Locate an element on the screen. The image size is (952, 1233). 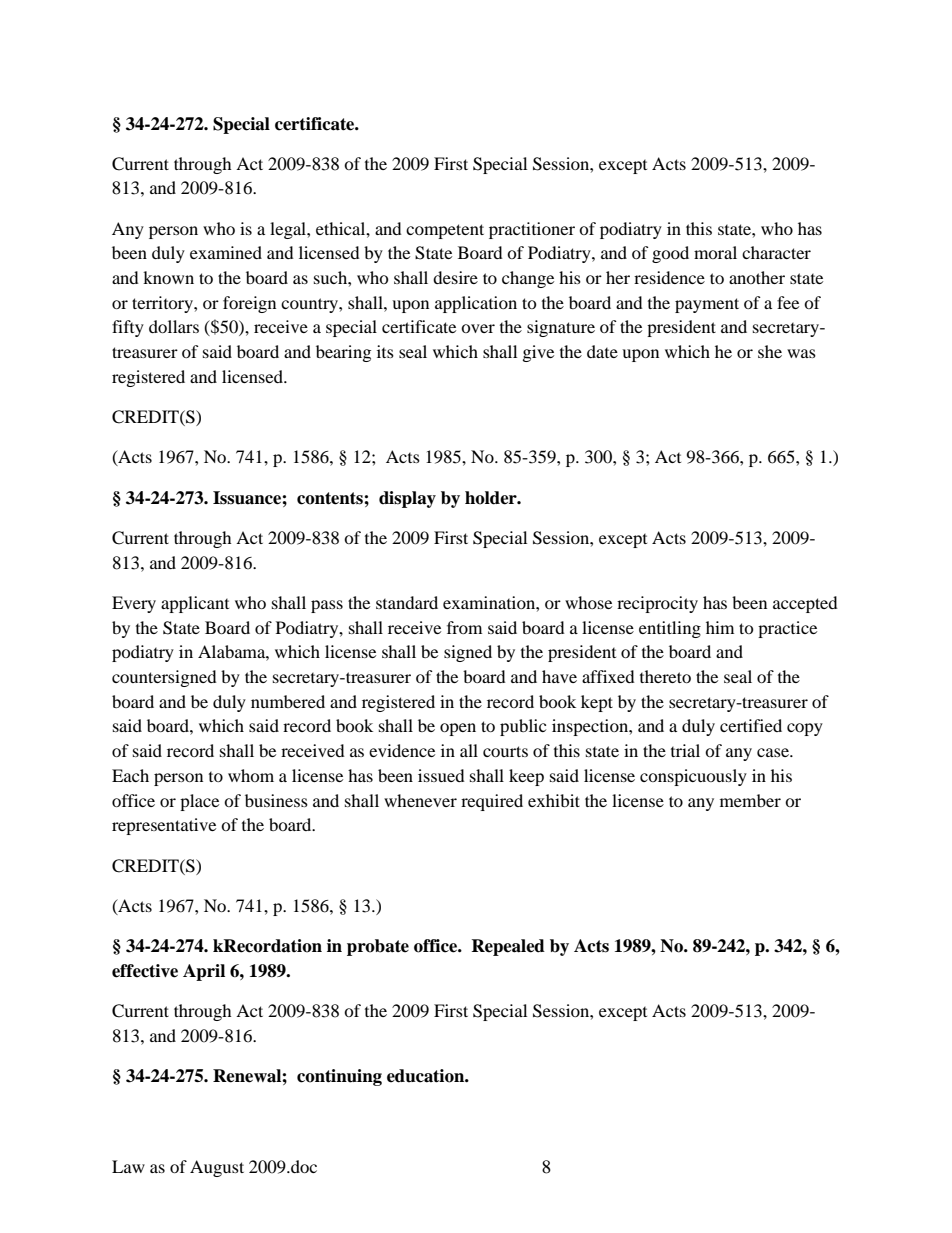
display is located at coordinates (407, 499).
